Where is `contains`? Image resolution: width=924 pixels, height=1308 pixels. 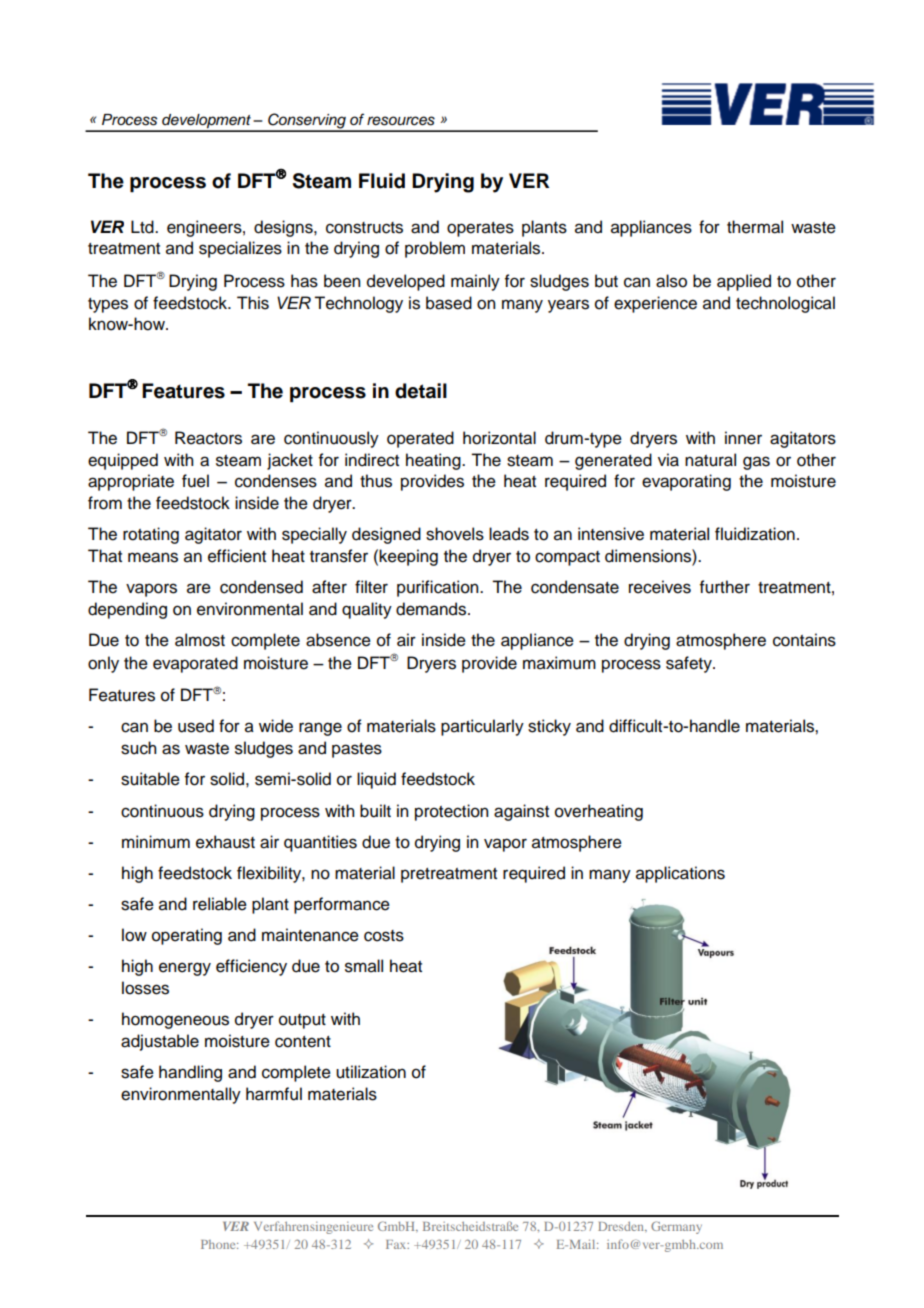
contains is located at coordinates (804, 640).
